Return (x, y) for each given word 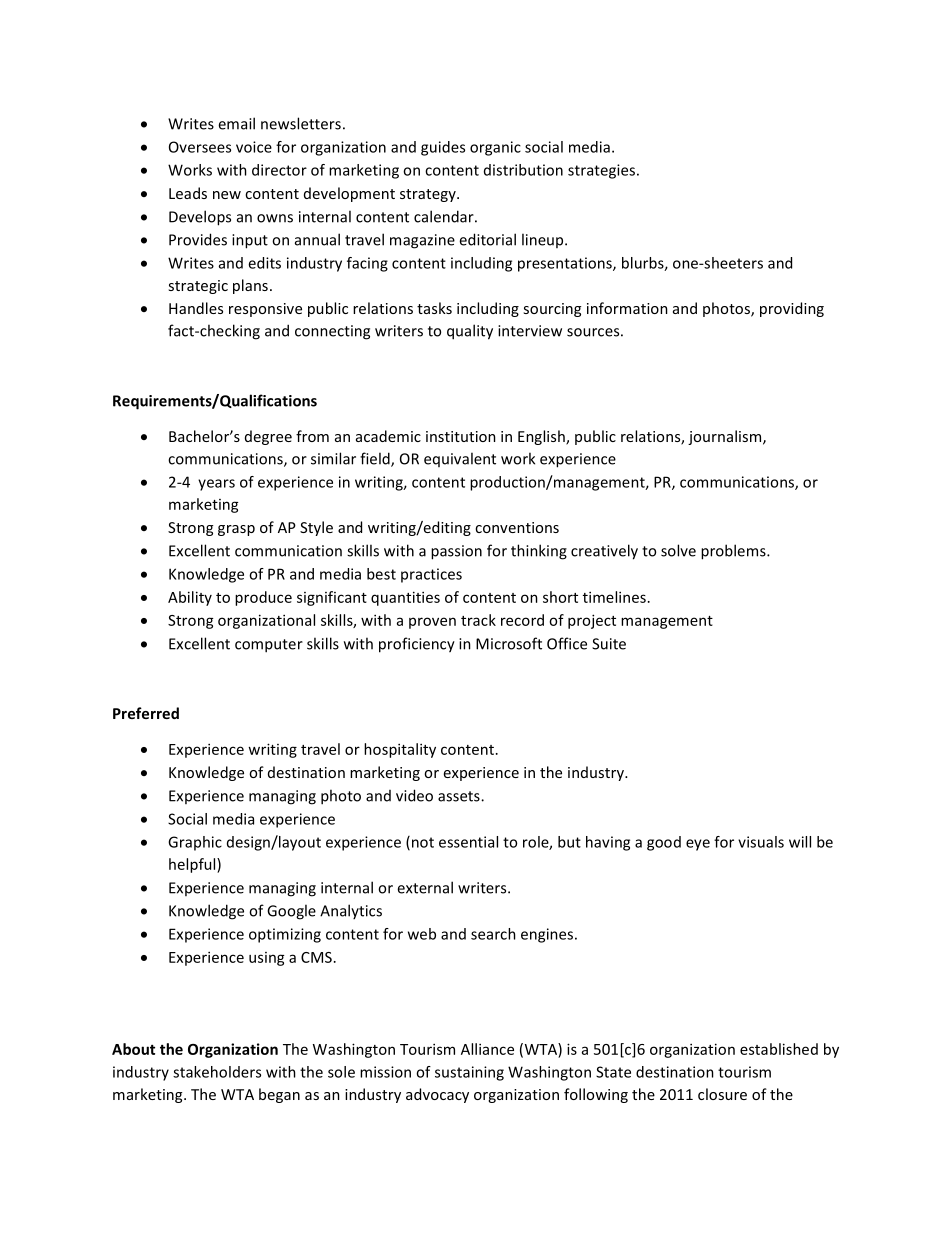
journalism (726, 437)
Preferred (146, 713)
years (216, 485)
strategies (601, 171)
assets (460, 796)
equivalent (460, 459)
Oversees (200, 147)
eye (698, 845)
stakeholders (217, 1072)
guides (443, 148)
